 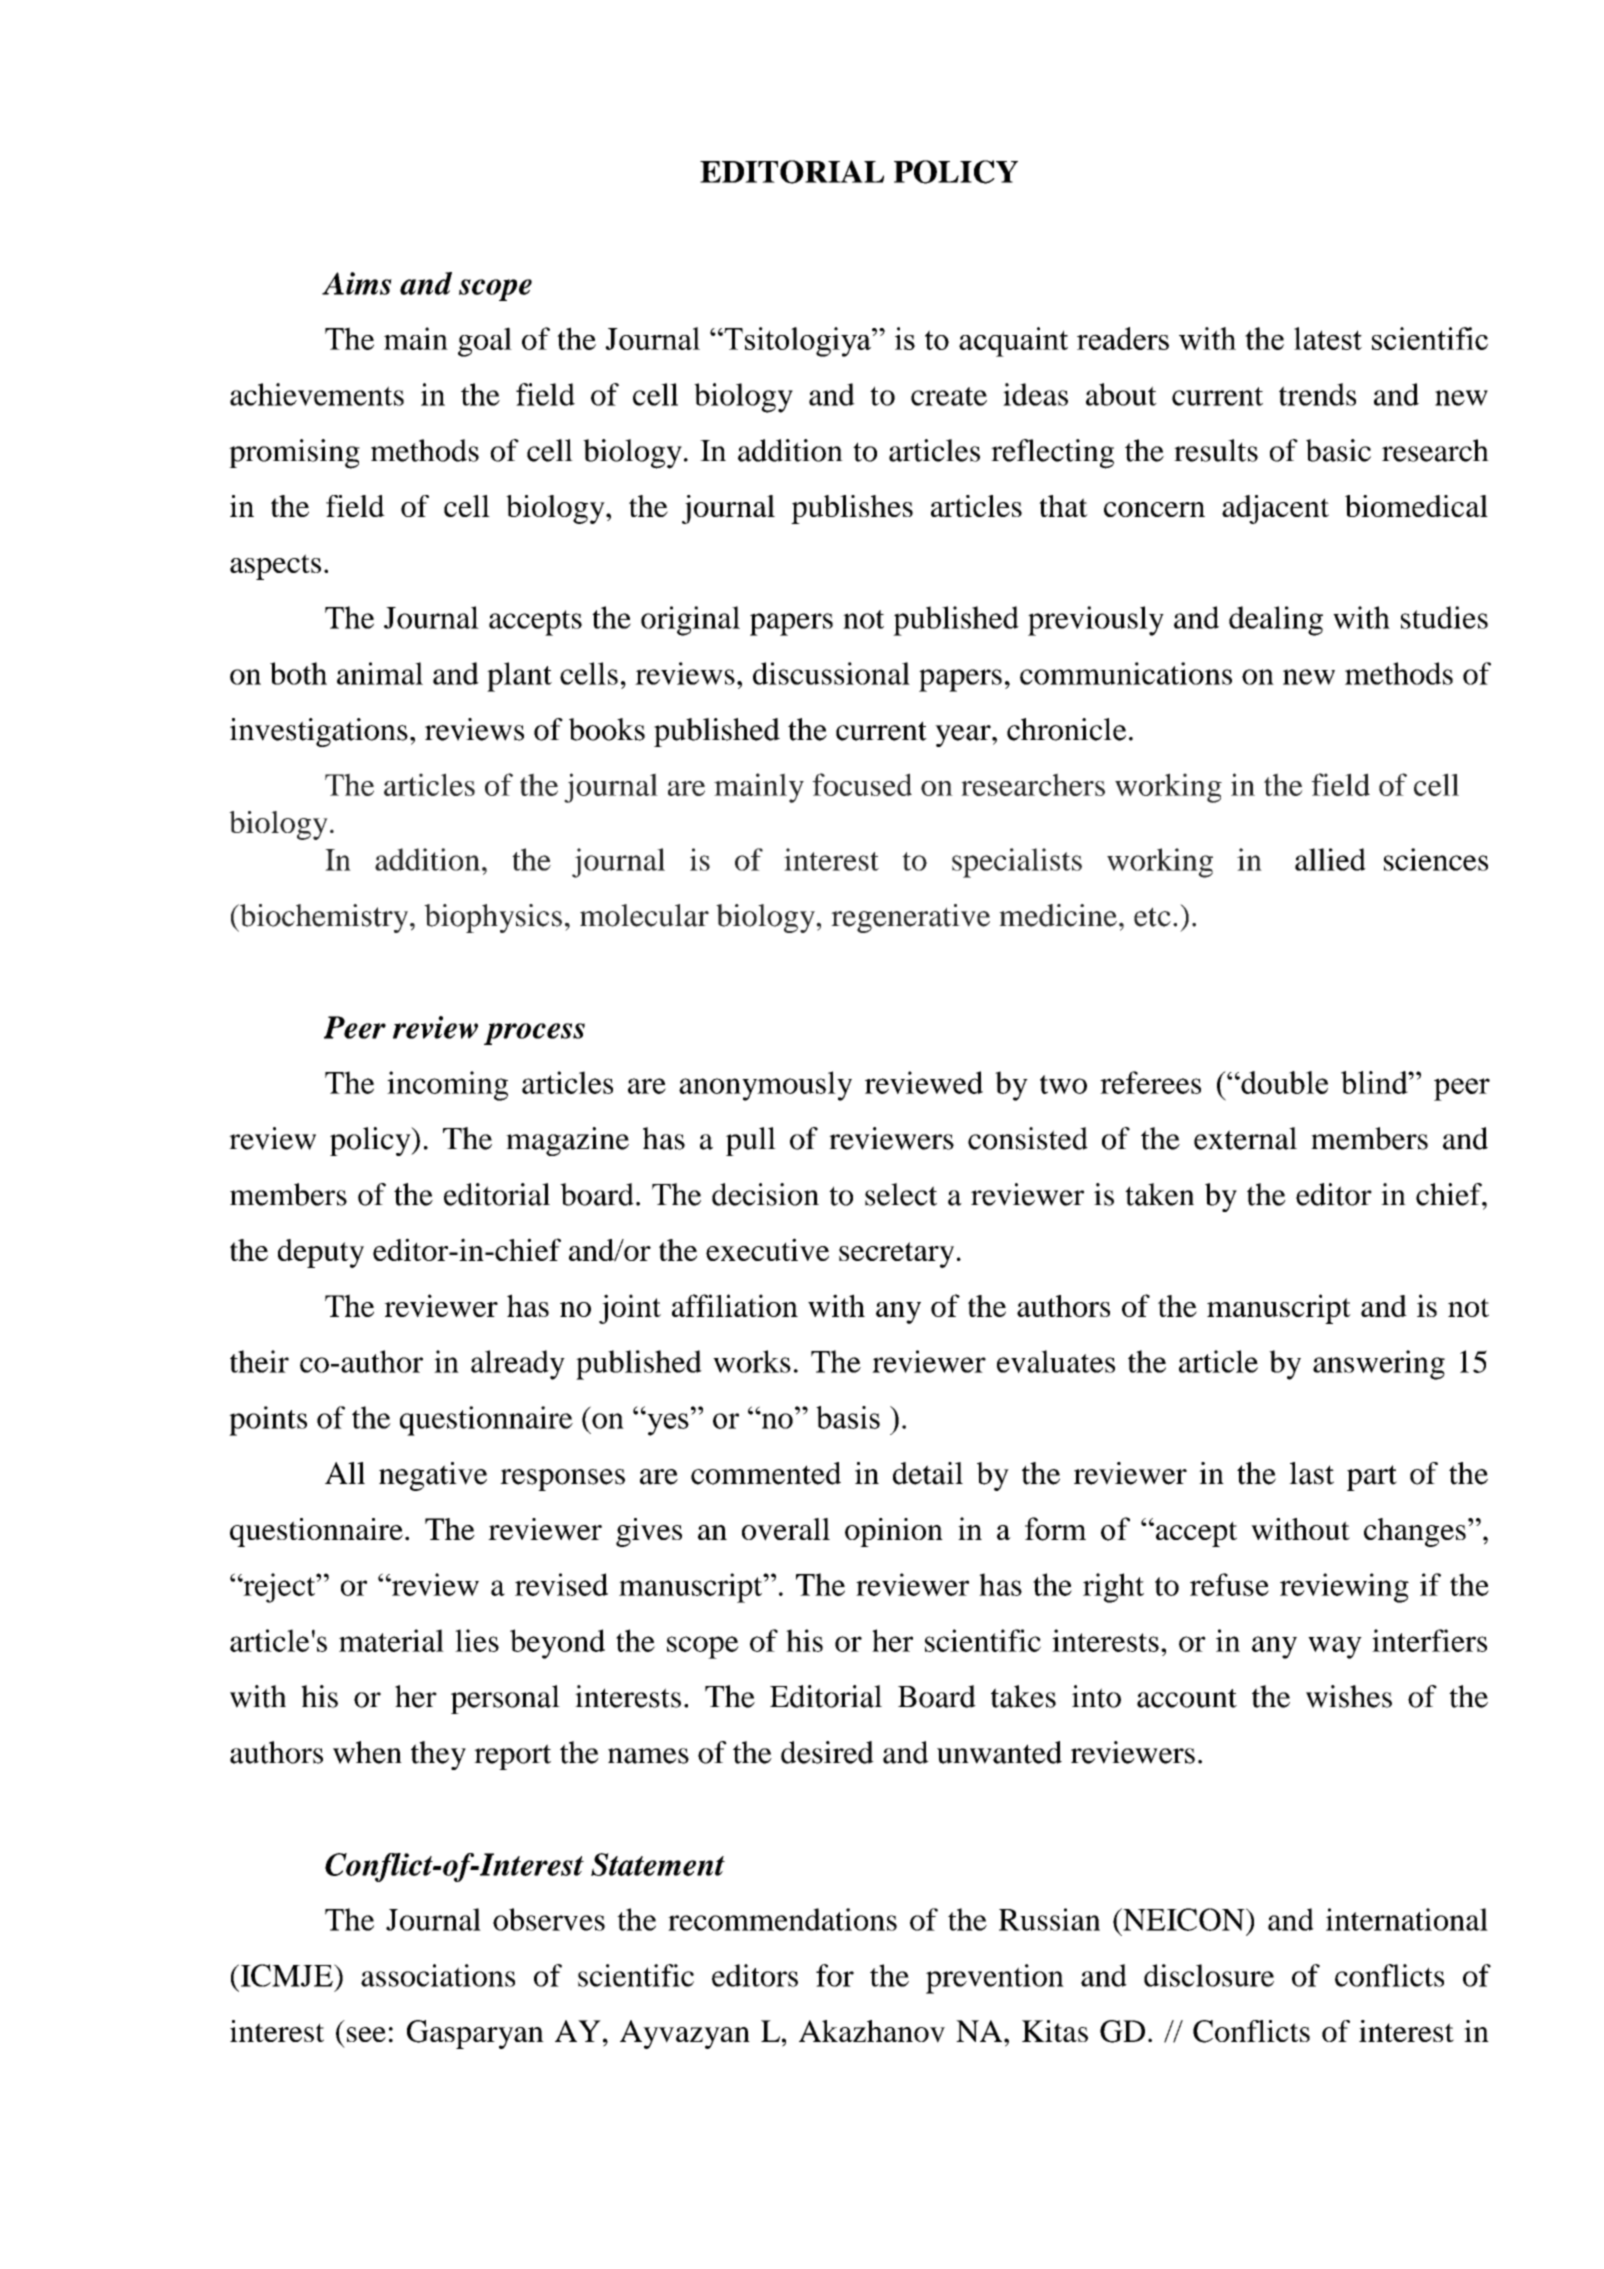 What do you see at coordinates (438, 1975) in the image?
I see `associations` at bounding box center [438, 1975].
